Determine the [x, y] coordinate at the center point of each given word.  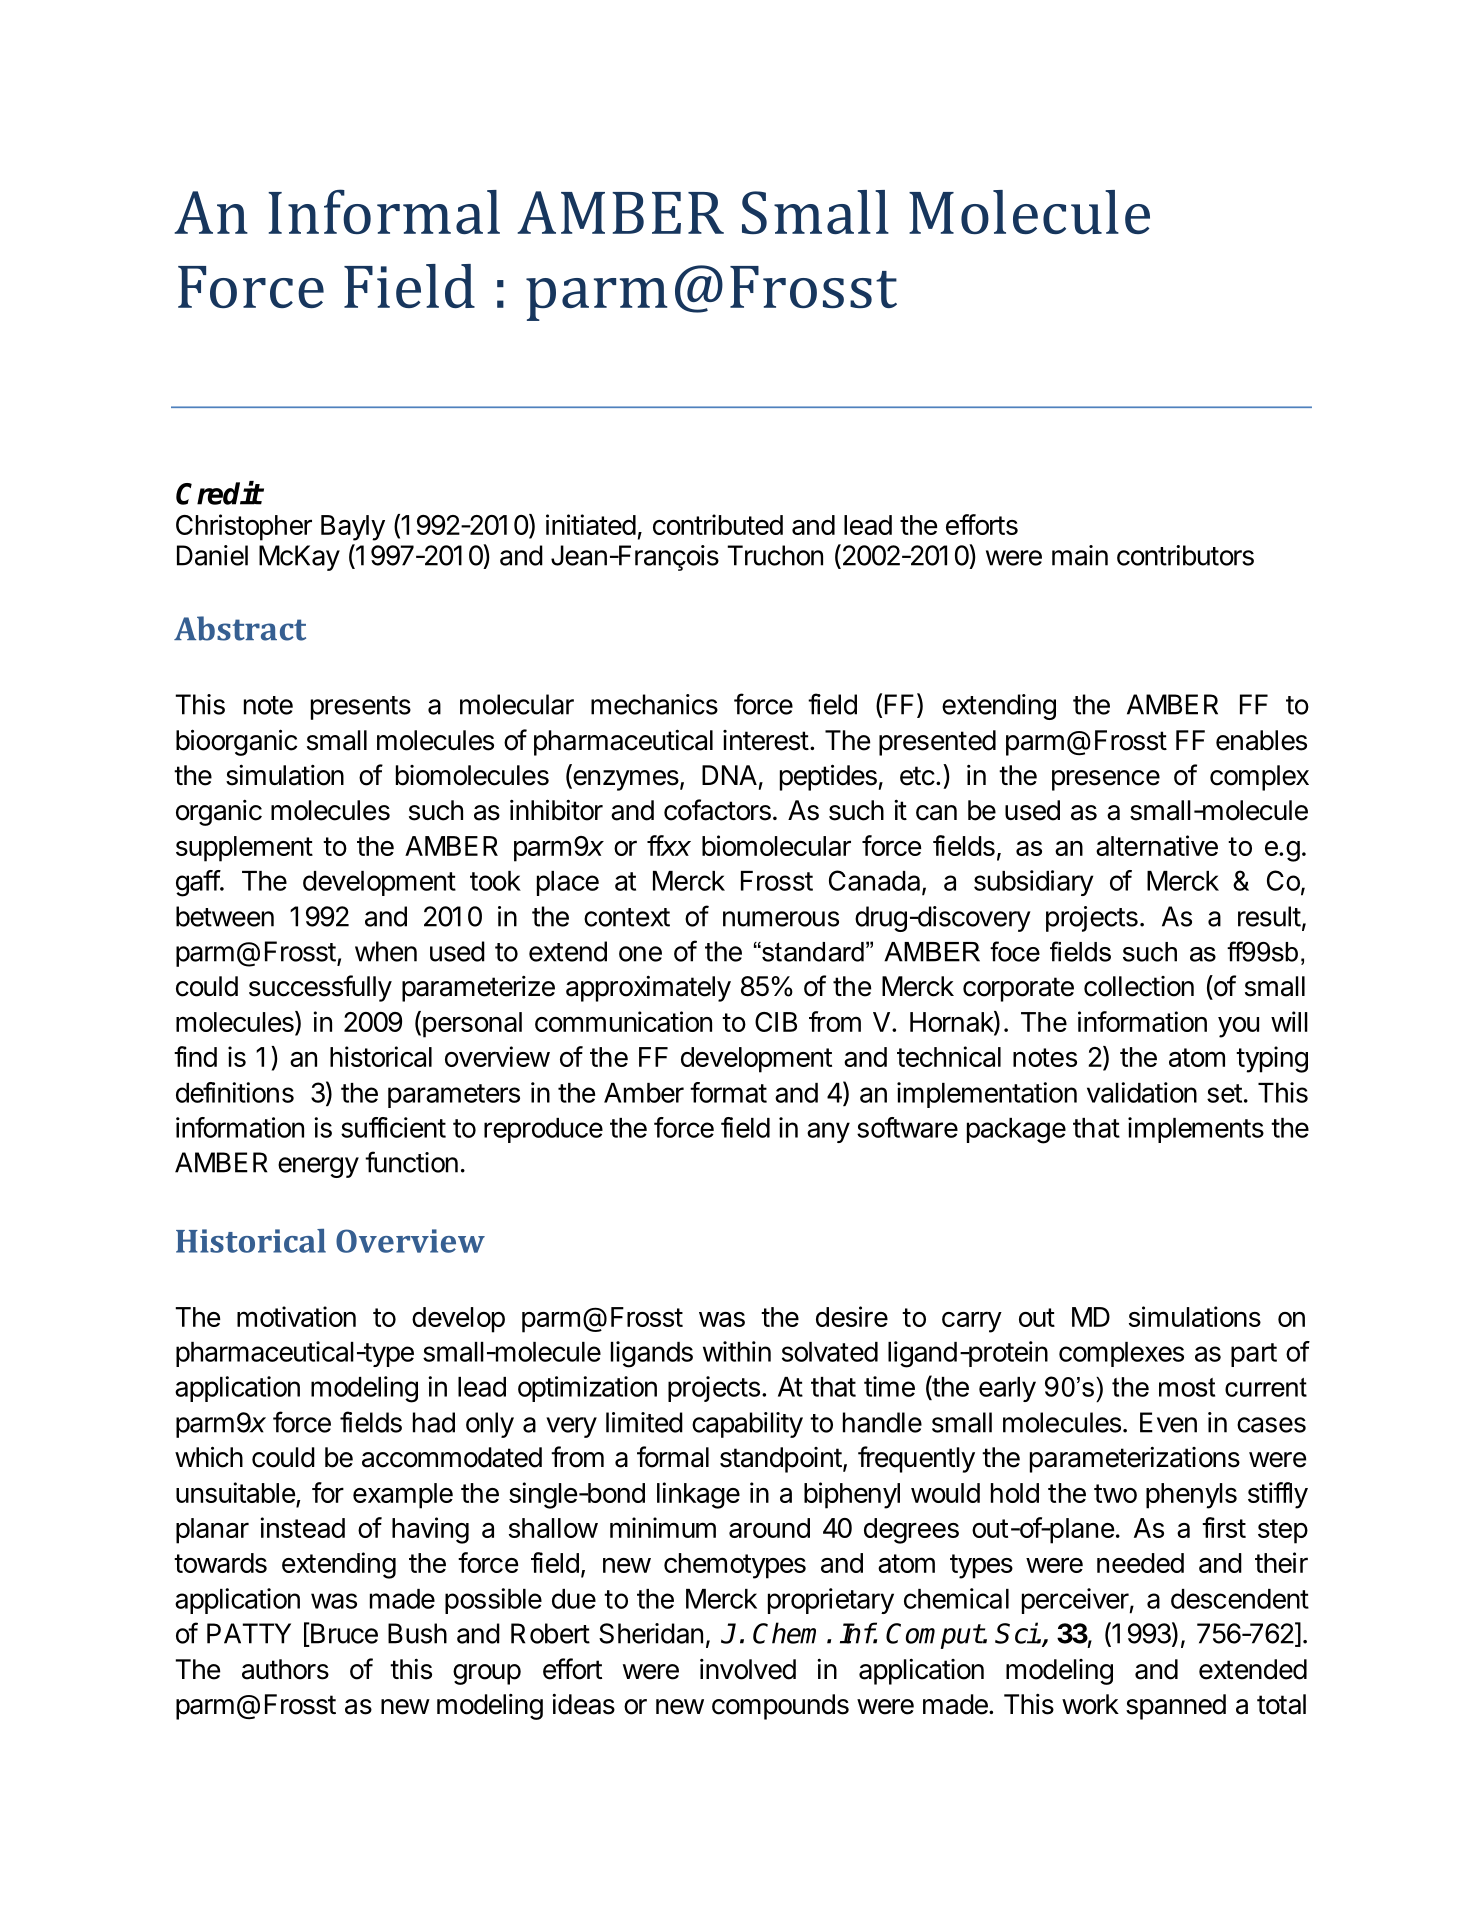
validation [1142, 1092]
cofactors [717, 810]
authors [285, 1669]
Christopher [244, 527]
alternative [1157, 845]
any [828, 1132]
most [1187, 1387]
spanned [1176, 1707]
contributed [718, 524]
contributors [1185, 555]
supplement [244, 849]
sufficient [393, 1127]
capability [747, 1425]
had [434, 1422]
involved [748, 1669]
